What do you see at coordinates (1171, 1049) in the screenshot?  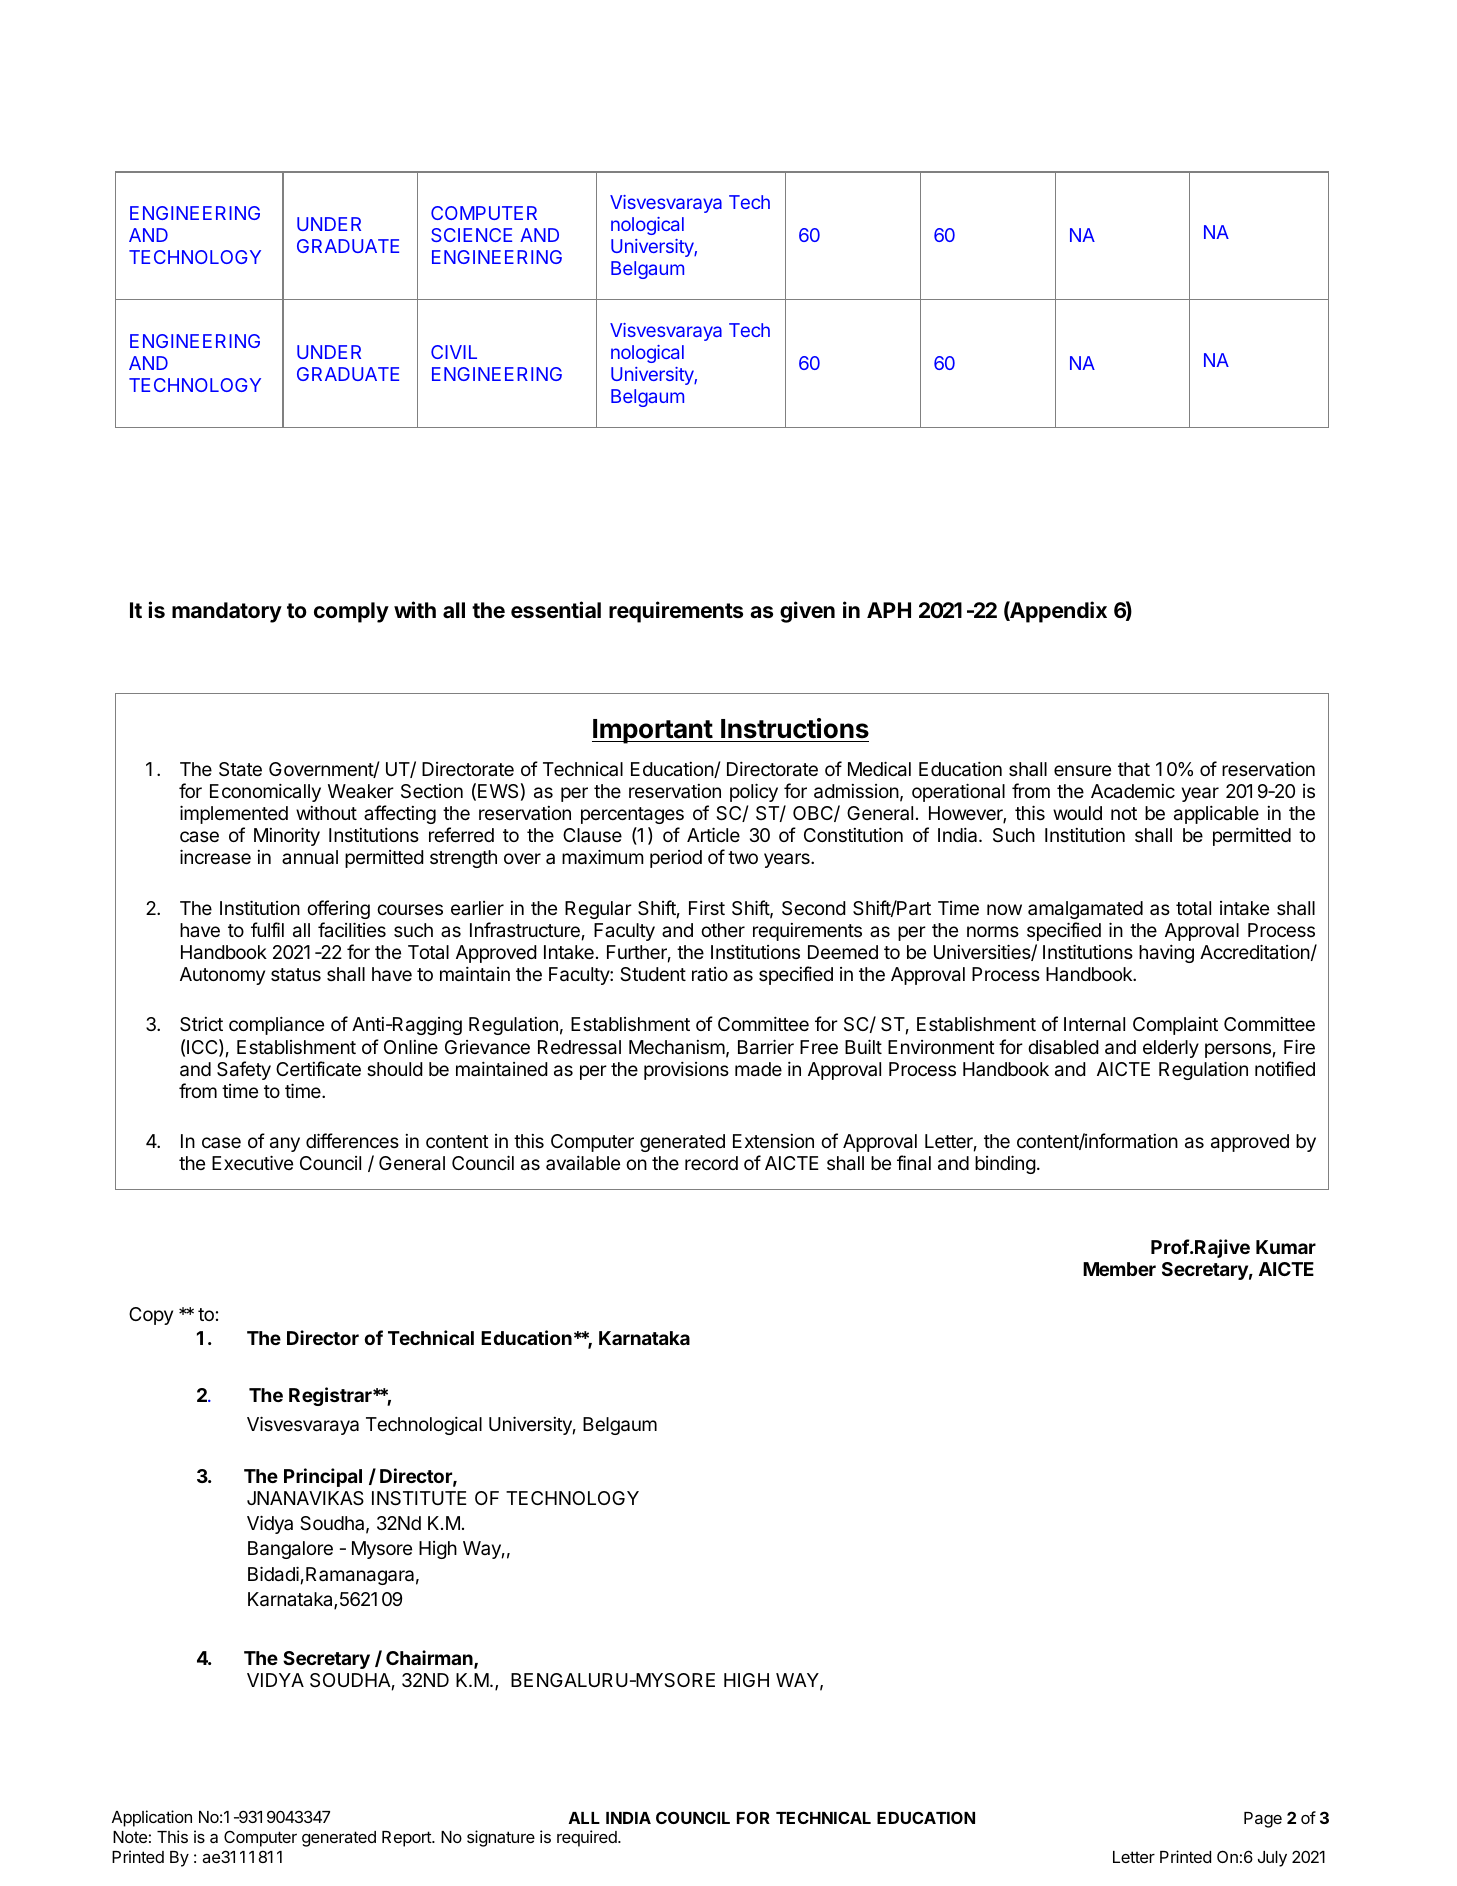 I see `elderly` at bounding box center [1171, 1049].
